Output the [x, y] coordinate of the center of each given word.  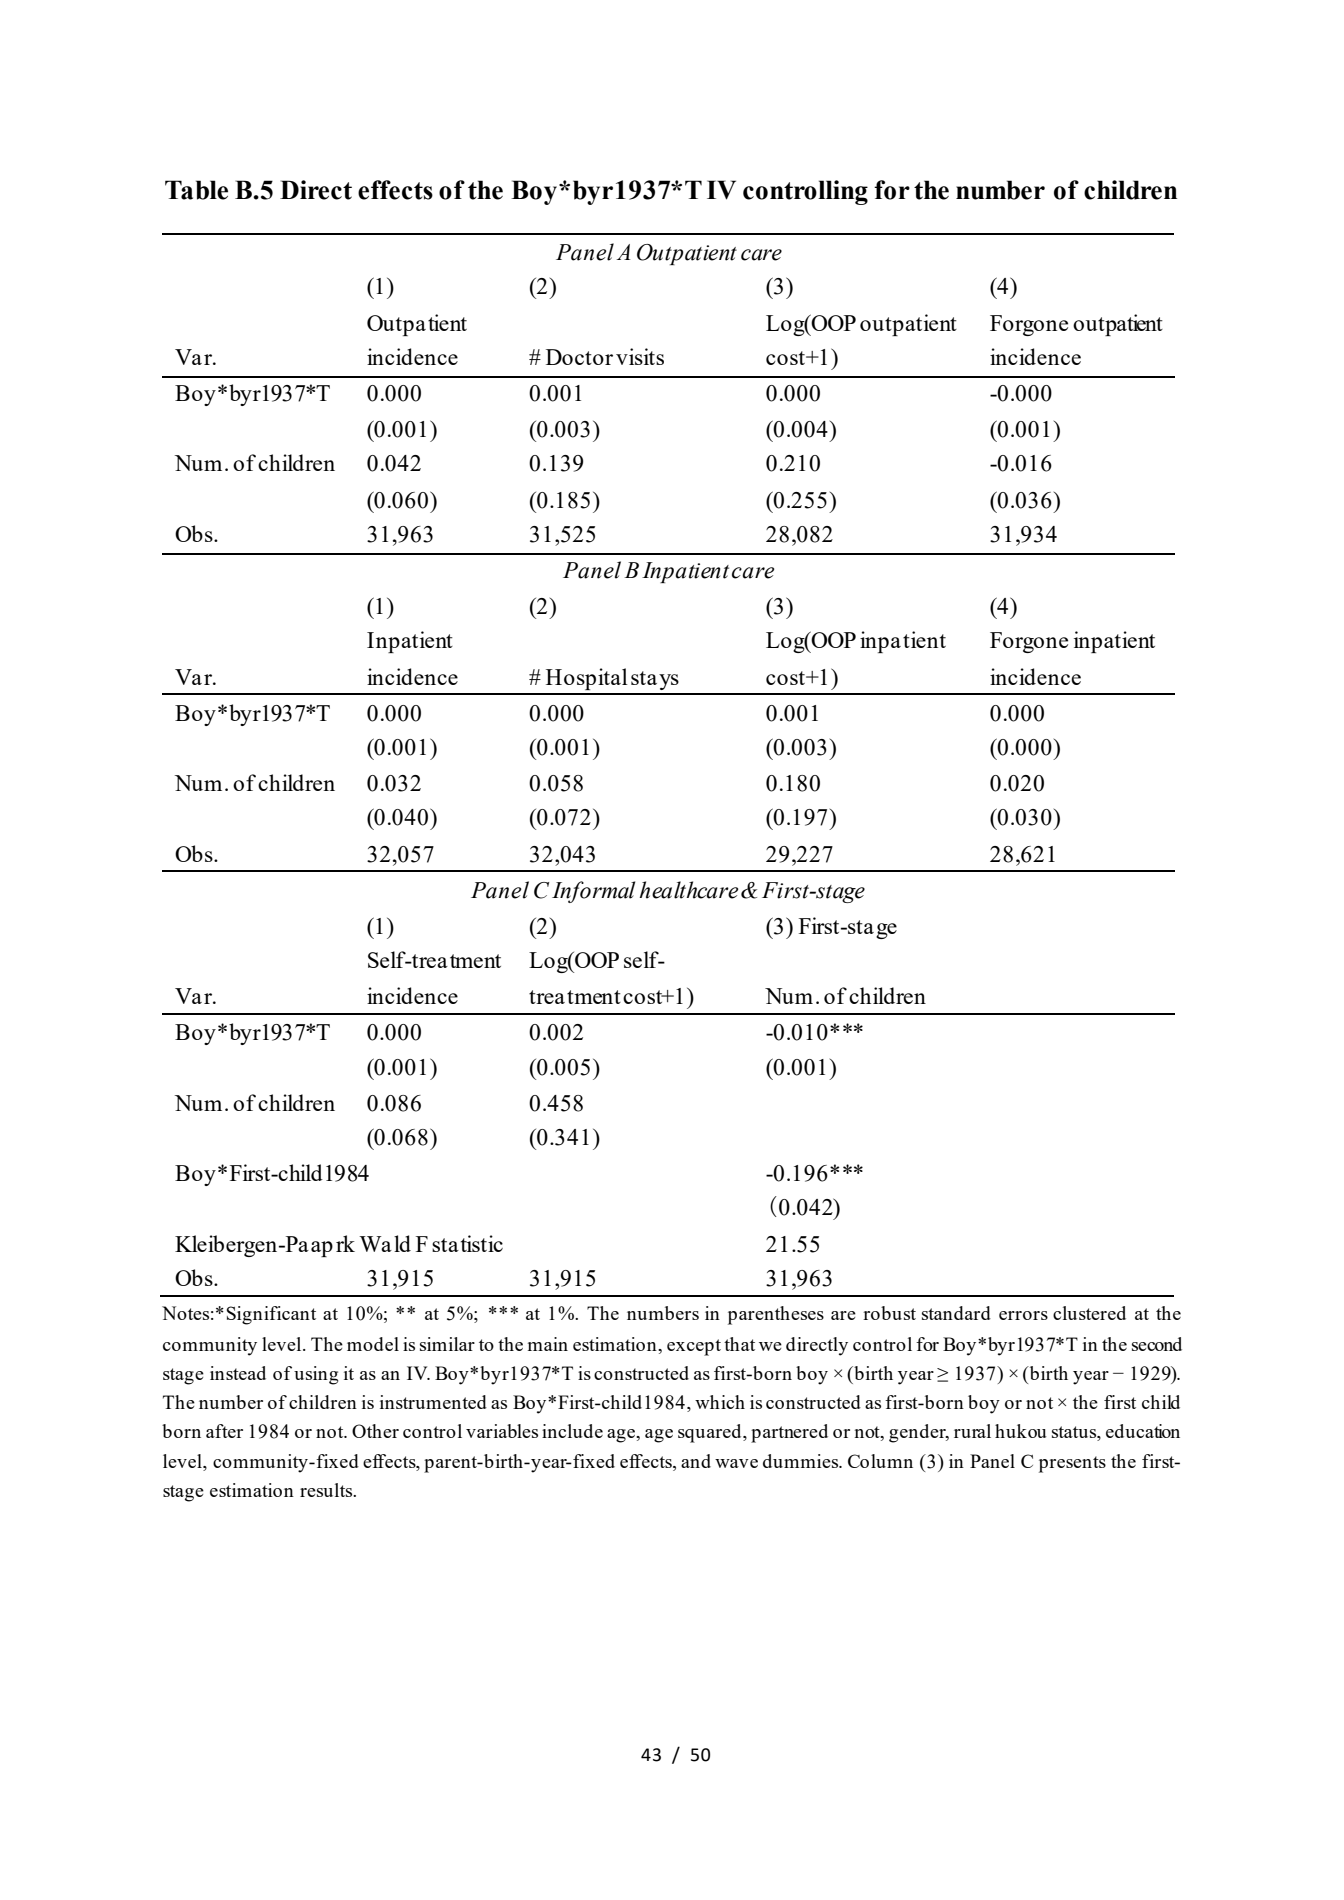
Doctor [579, 357]
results [327, 1490]
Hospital [587, 679]
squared [711, 1433]
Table [196, 190]
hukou [1021, 1431]
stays [655, 680]
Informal [593, 892]
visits [640, 356]
